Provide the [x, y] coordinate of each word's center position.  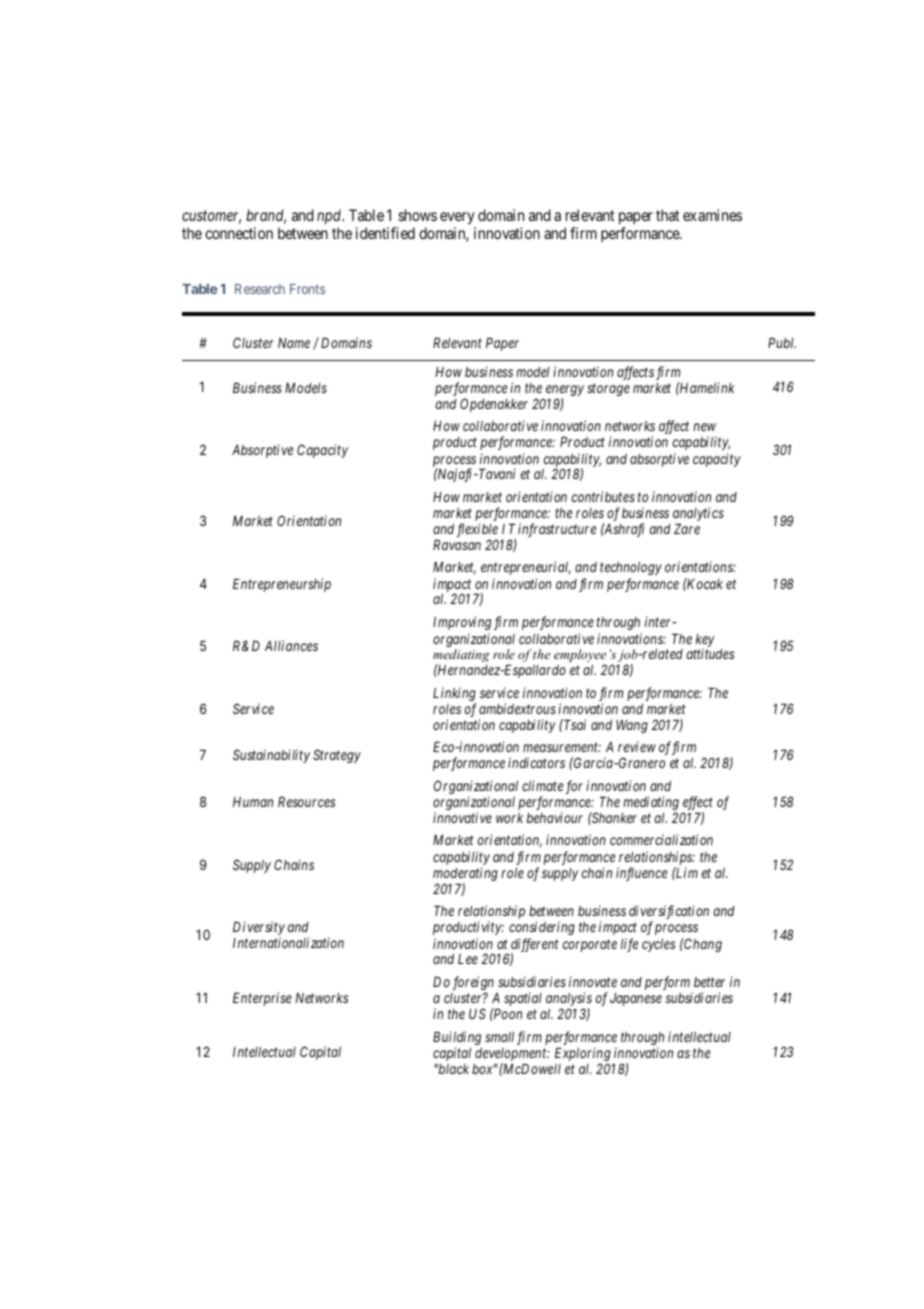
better [709, 982]
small [499, 1037]
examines [712, 215]
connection [239, 233]
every [457, 218]
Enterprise [262, 999]
